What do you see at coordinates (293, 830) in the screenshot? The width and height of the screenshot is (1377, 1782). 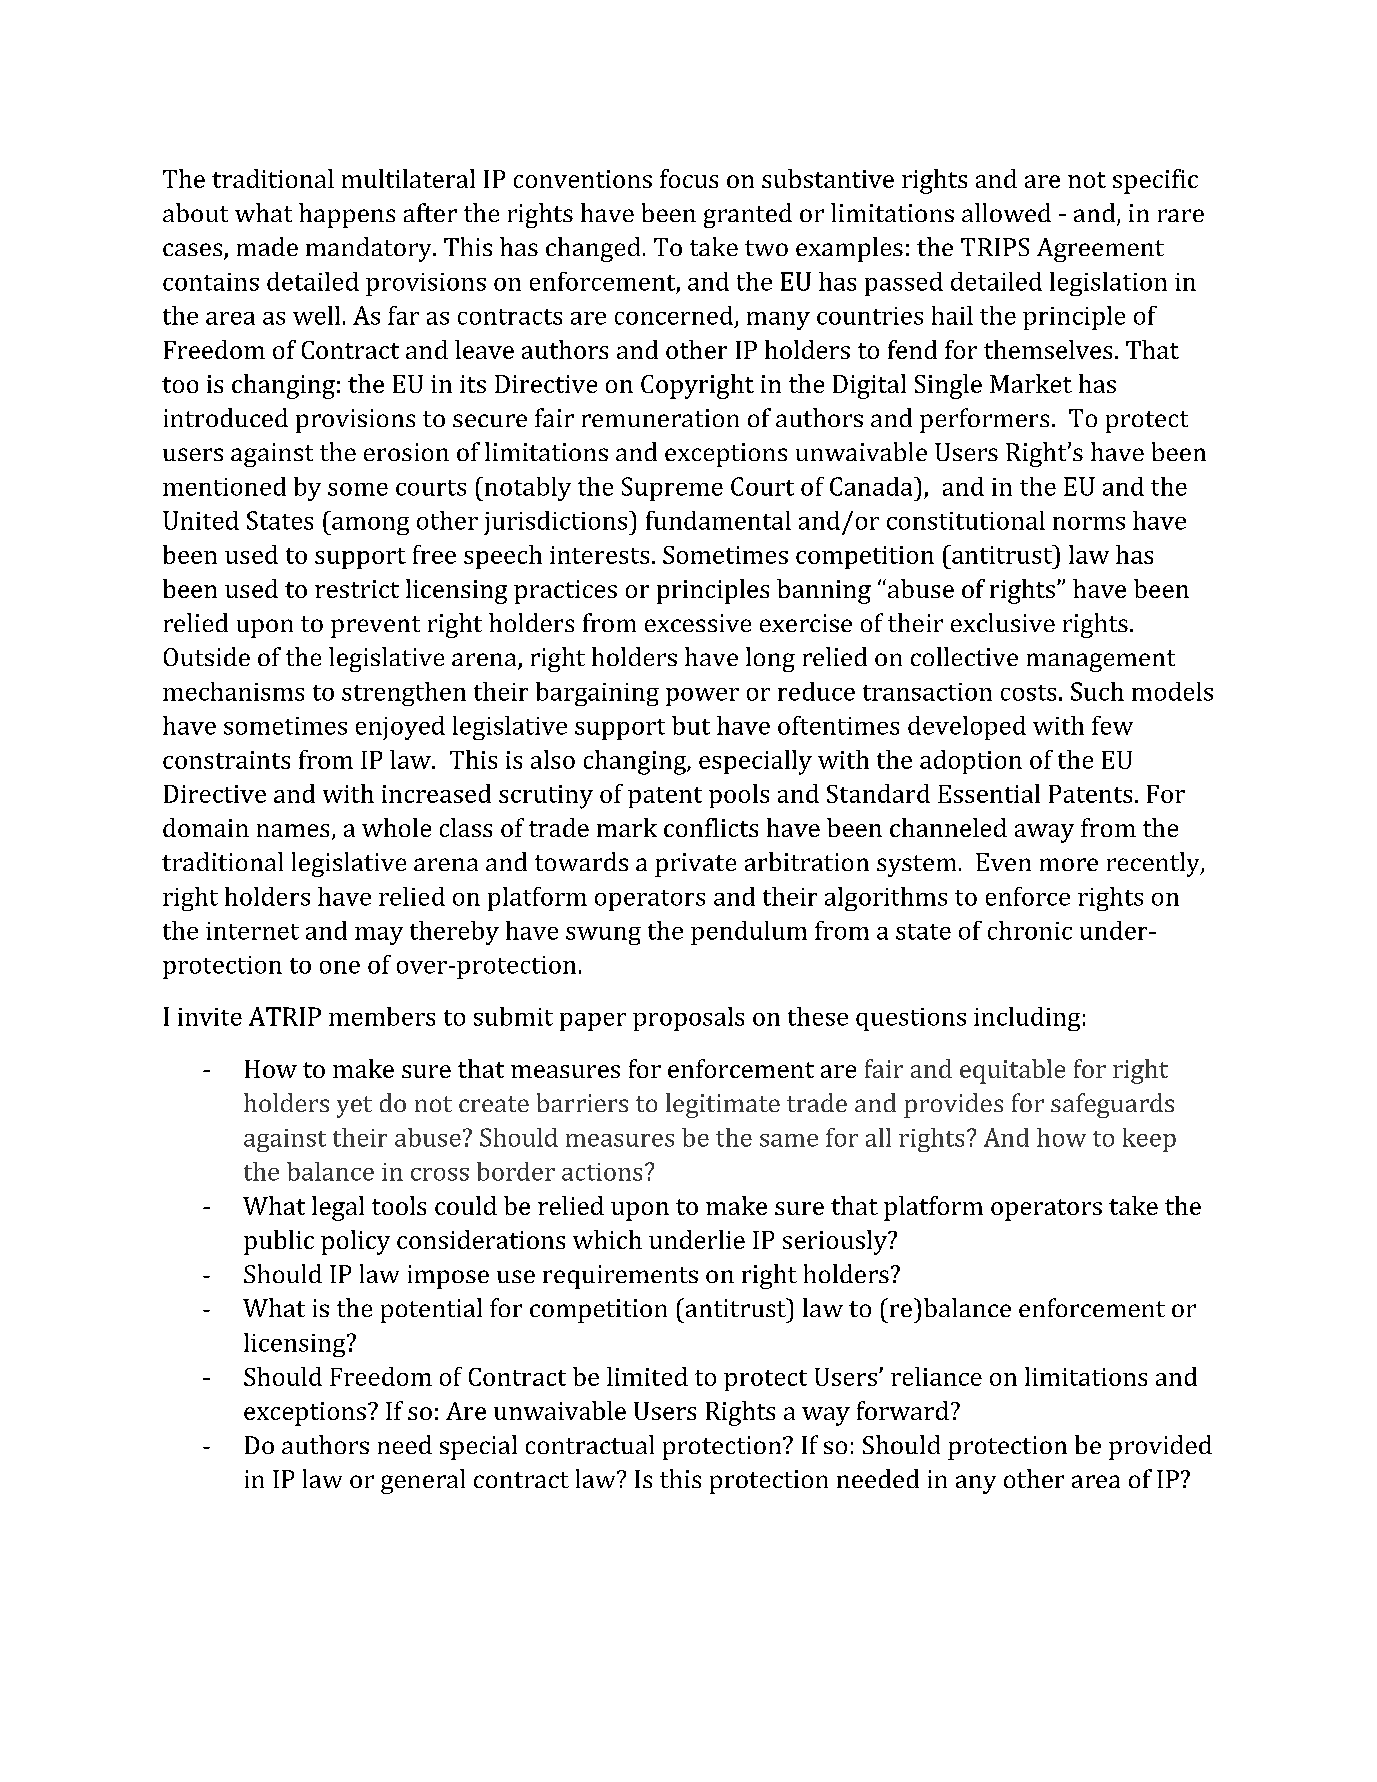 I see `names` at bounding box center [293, 830].
